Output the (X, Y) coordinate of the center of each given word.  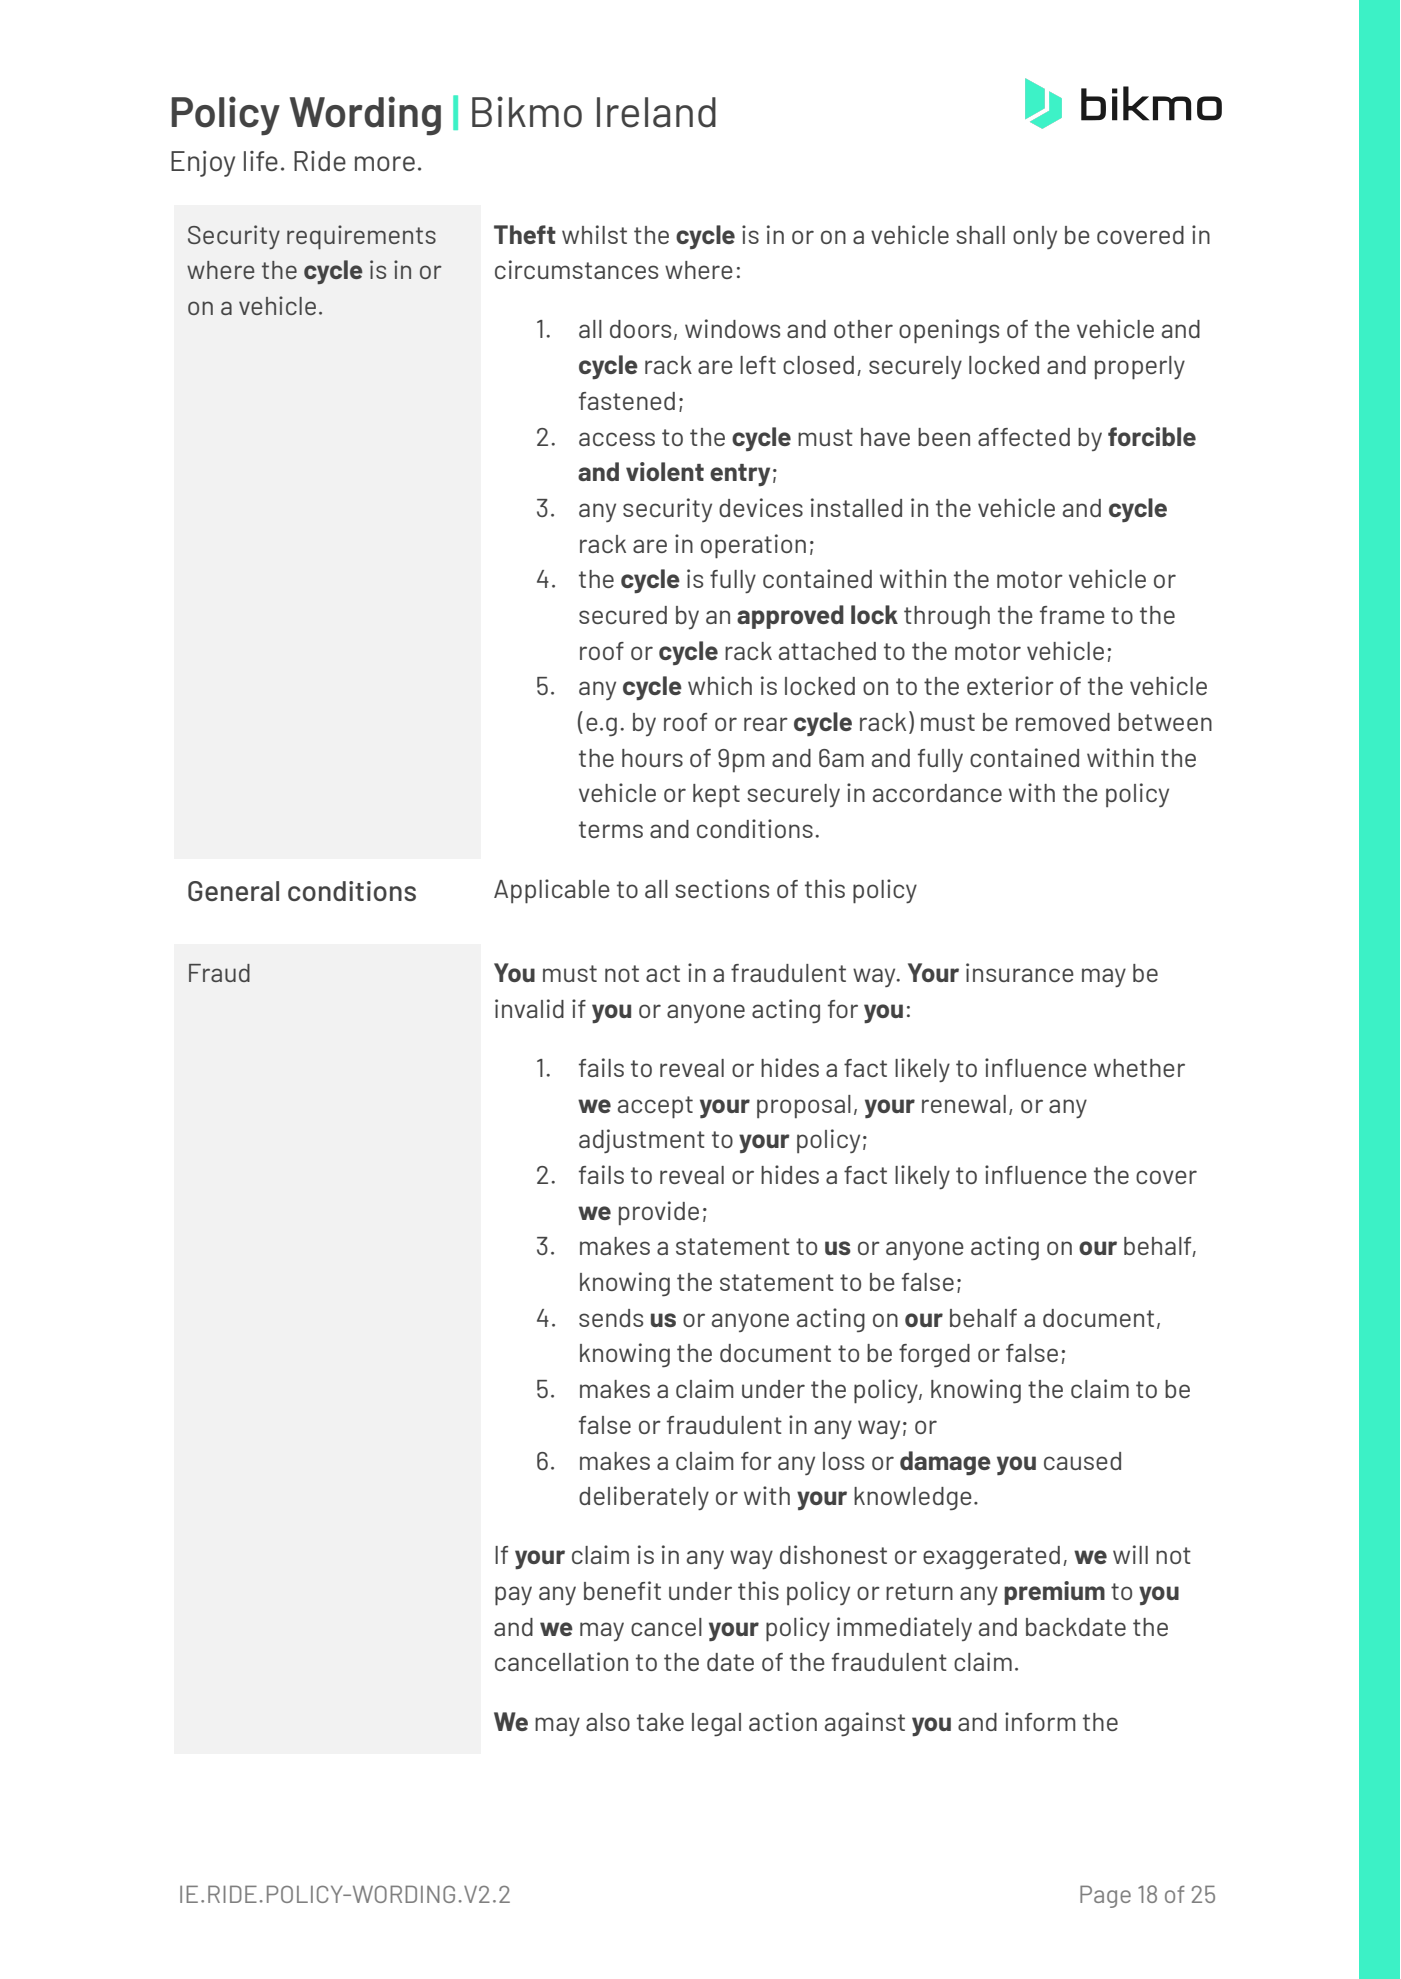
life (261, 161)
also (608, 1722)
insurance (1020, 972)
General (233, 891)
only (1035, 237)
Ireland (656, 112)
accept (655, 1107)
